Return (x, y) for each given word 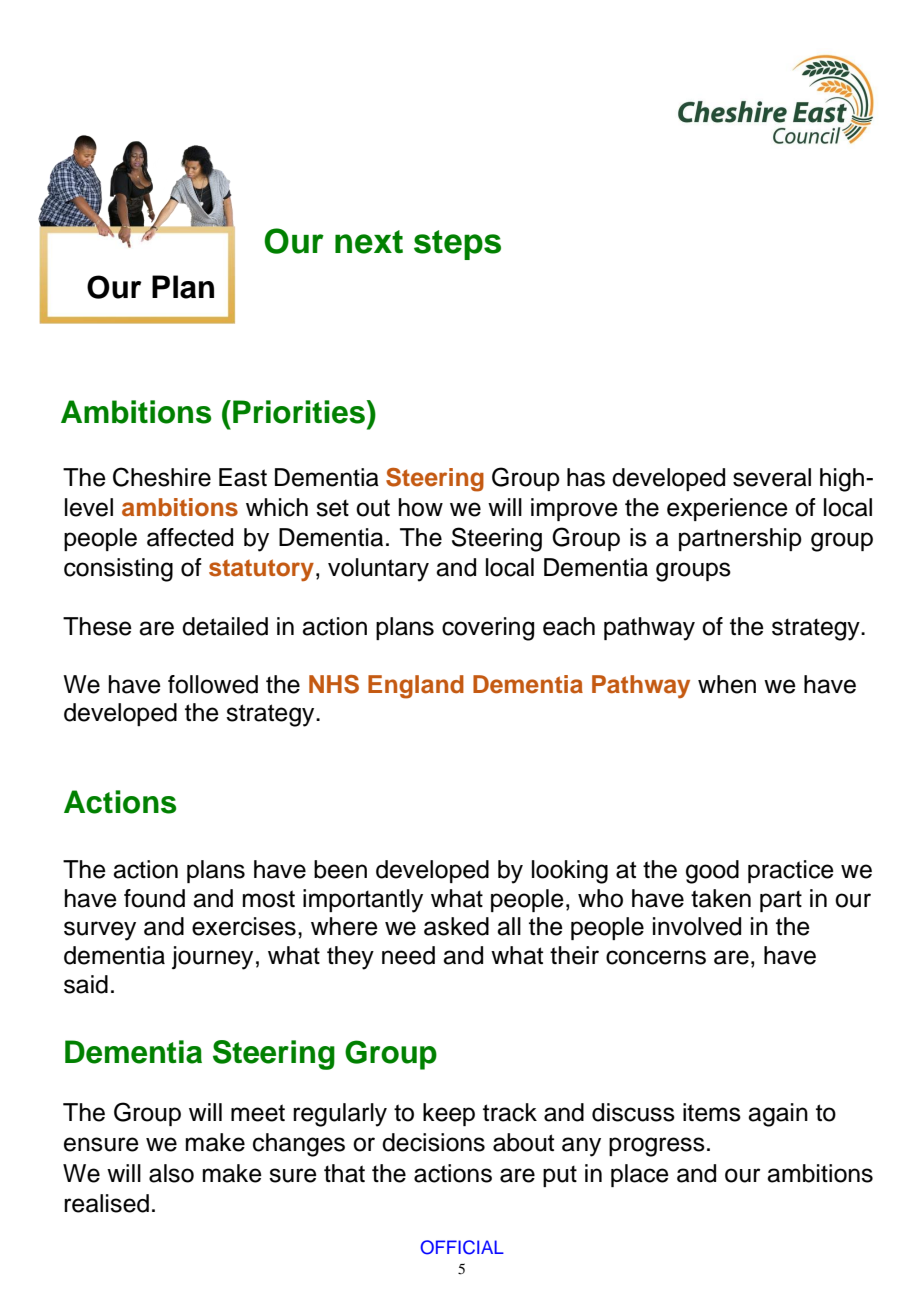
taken (721, 898)
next (369, 242)
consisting (118, 570)
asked (456, 926)
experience (727, 509)
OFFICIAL (462, 1247)
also (171, 1173)
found (154, 898)
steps (457, 245)
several (772, 477)
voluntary (378, 570)
